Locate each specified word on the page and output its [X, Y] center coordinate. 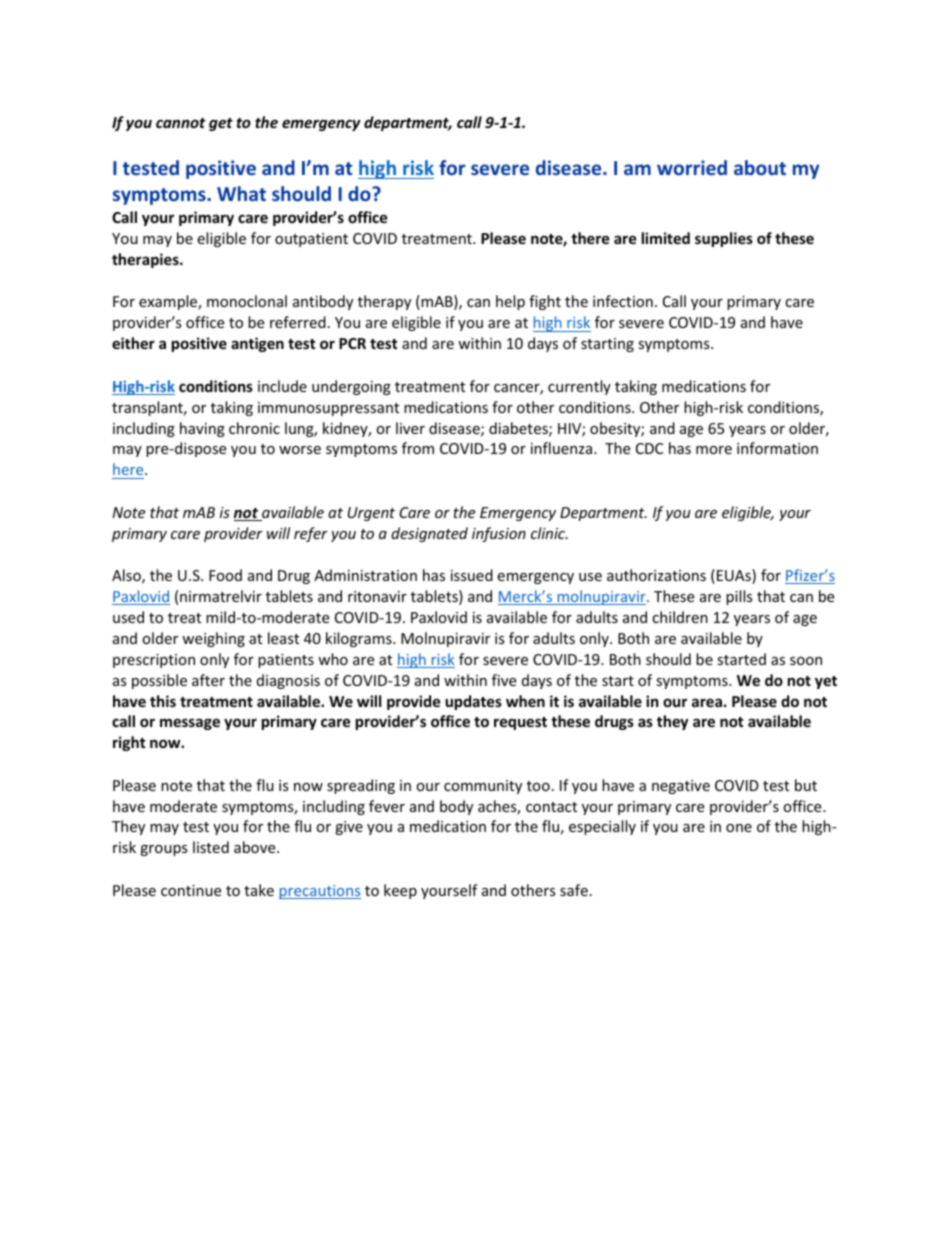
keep [400, 891]
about [760, 167]
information [777, 448]
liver [410, 428]
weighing [213, 639]
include [282, 386]
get [221, 124]
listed [211, 847]
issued [472, 575]
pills [739, 597]
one [739, 828]
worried [692, 167]
